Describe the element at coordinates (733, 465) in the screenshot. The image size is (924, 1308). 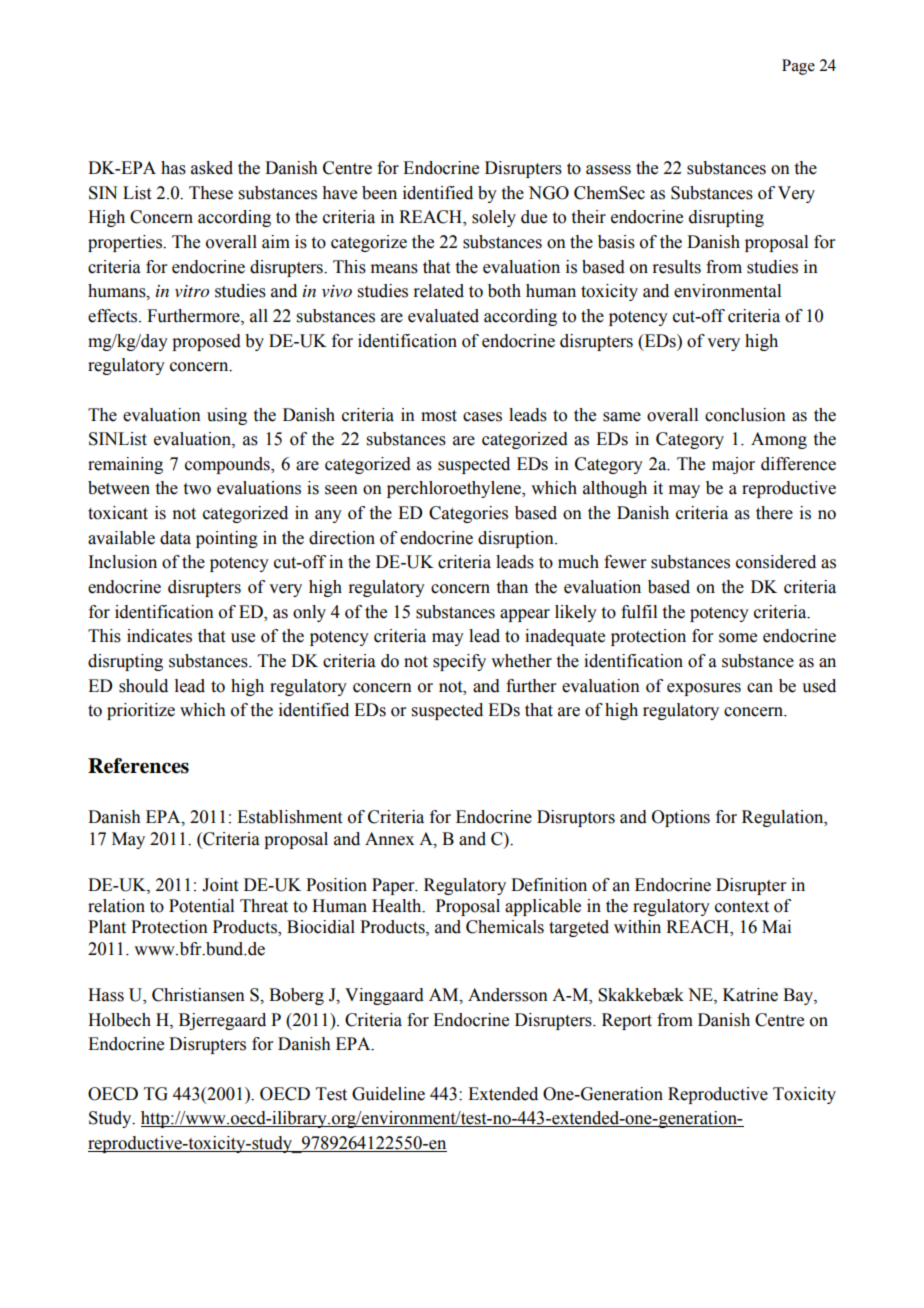
I see `major` at that location.
